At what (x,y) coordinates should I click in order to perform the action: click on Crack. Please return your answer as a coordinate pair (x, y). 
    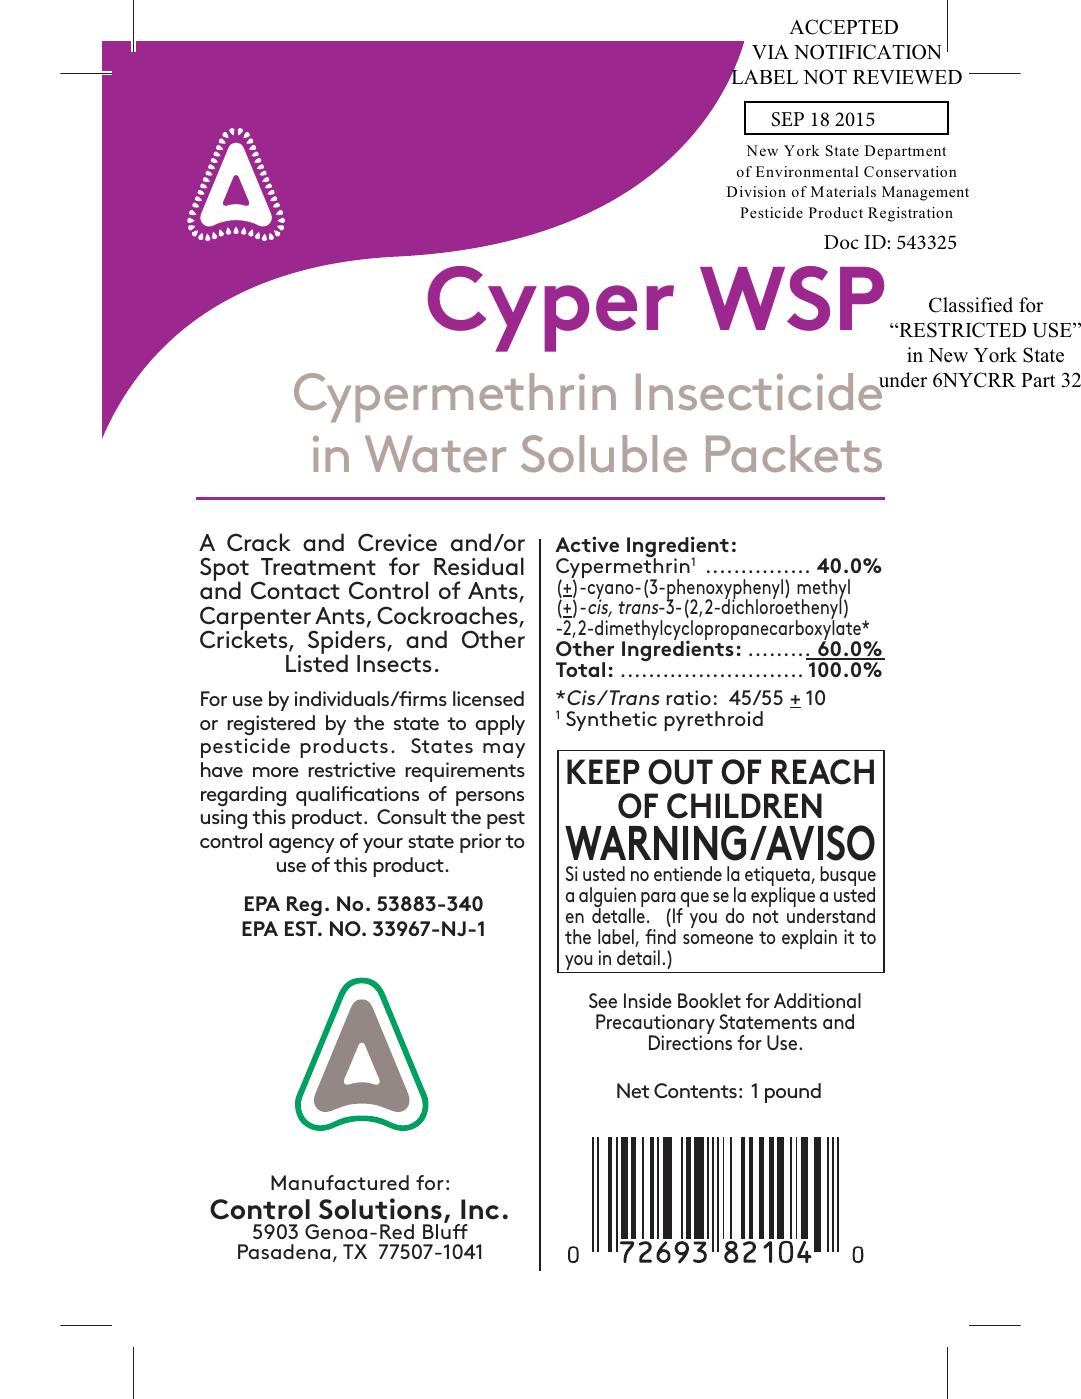
    Looking at the image, I should click on (259, 542).
